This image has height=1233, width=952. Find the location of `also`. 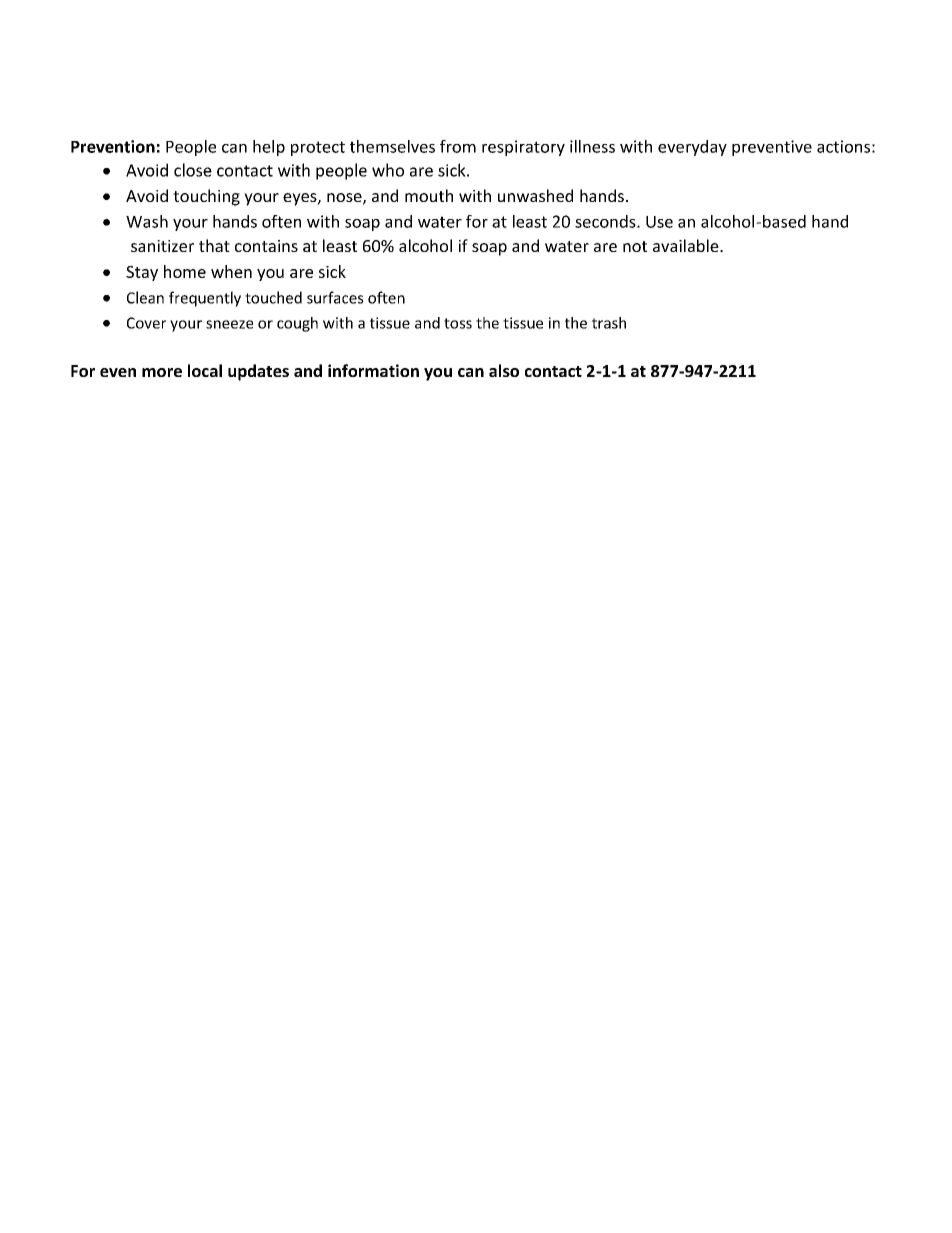

also is located at coordinates (504, 370).
